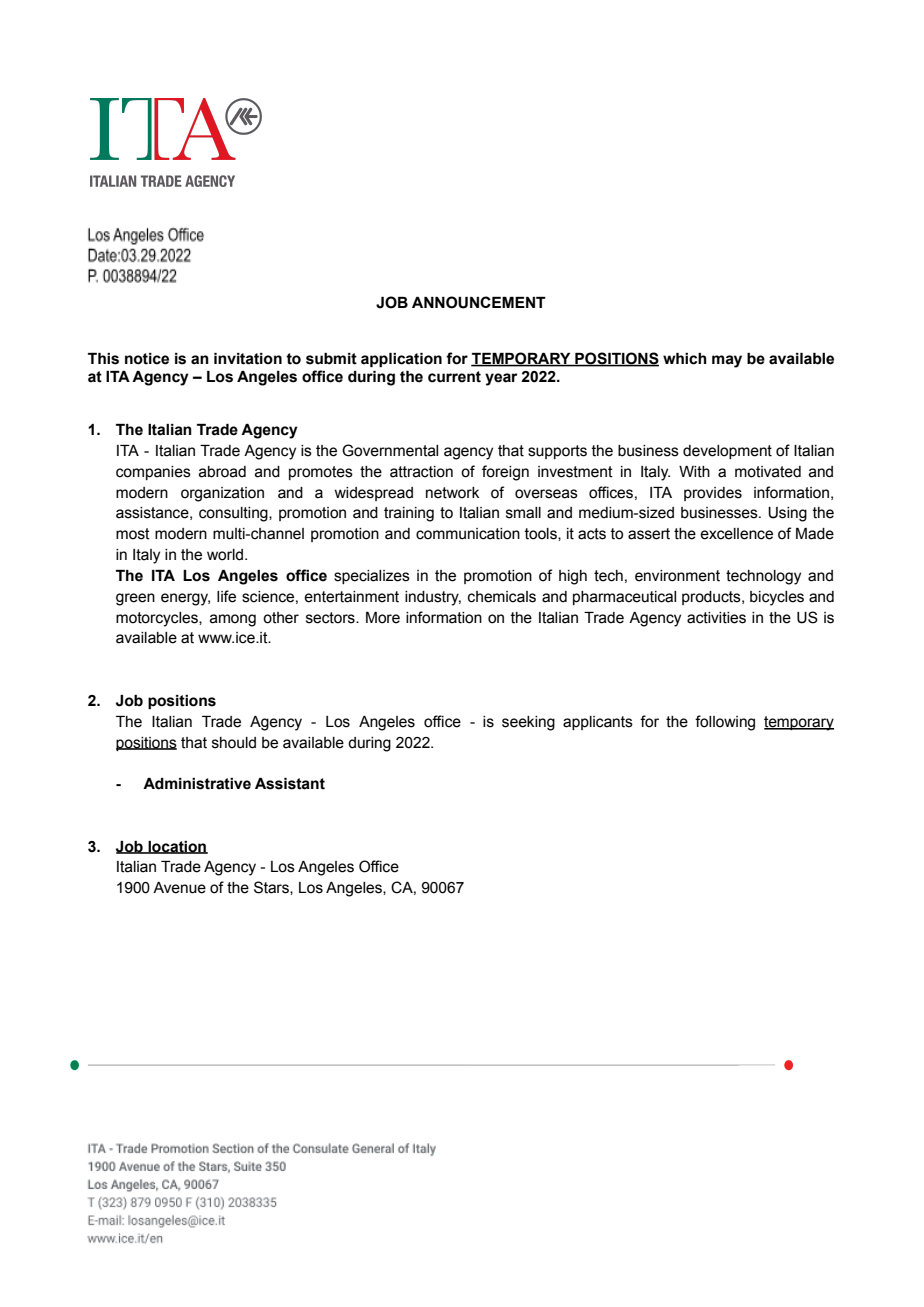 Image resolution: width=924 pixels, height=1307 pixels. What do you see at coordinates (147, 359) in the screenshot?
I see `notice` at bounding box center [147, 359].
